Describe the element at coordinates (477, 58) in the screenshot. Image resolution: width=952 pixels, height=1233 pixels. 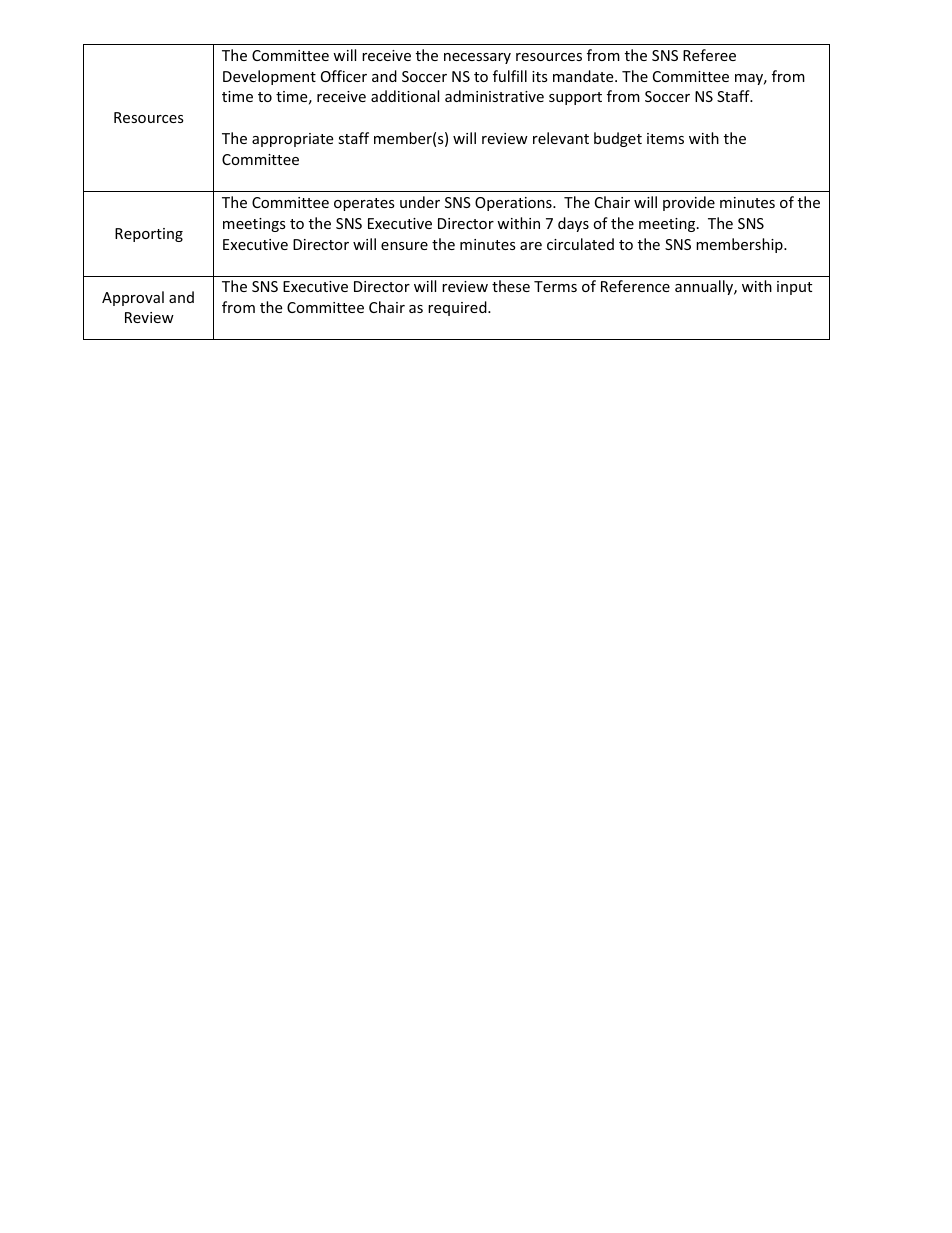
I see `necessary` at that location.
